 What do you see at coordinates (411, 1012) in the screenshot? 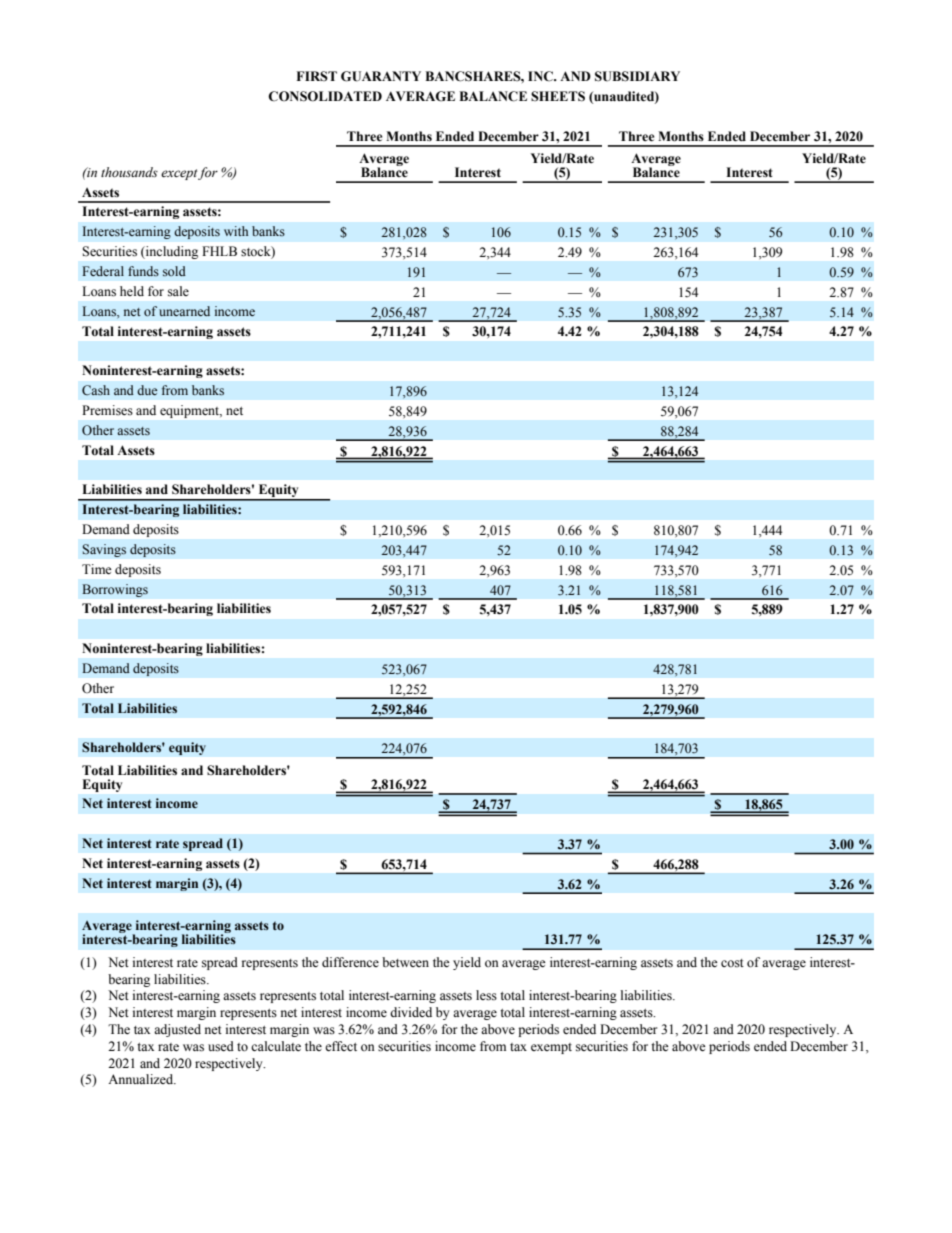
I see `divided` at bounding box center [411, 1012].
